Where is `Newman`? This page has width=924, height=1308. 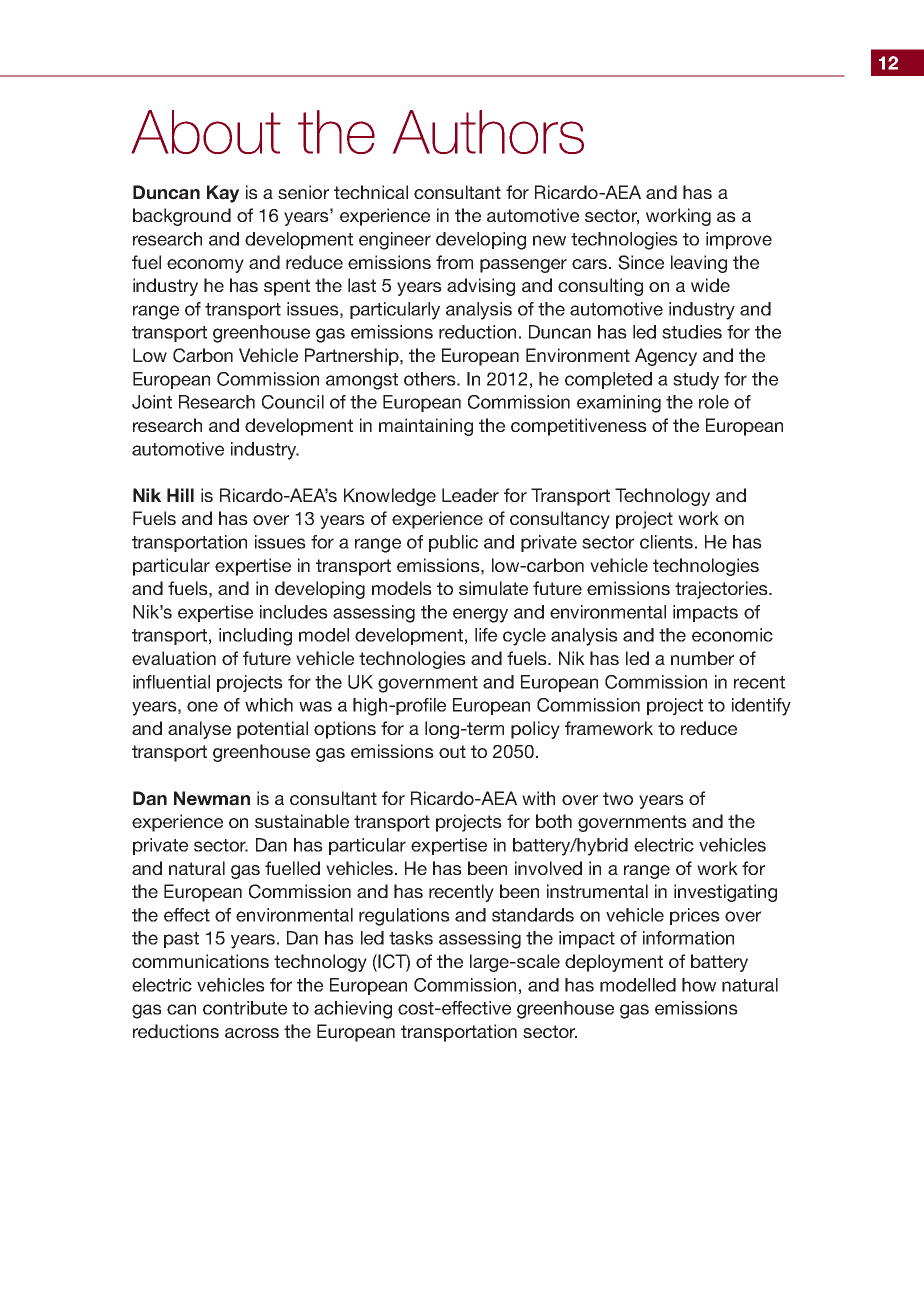 Newman is located at coordinates (212, 798).
